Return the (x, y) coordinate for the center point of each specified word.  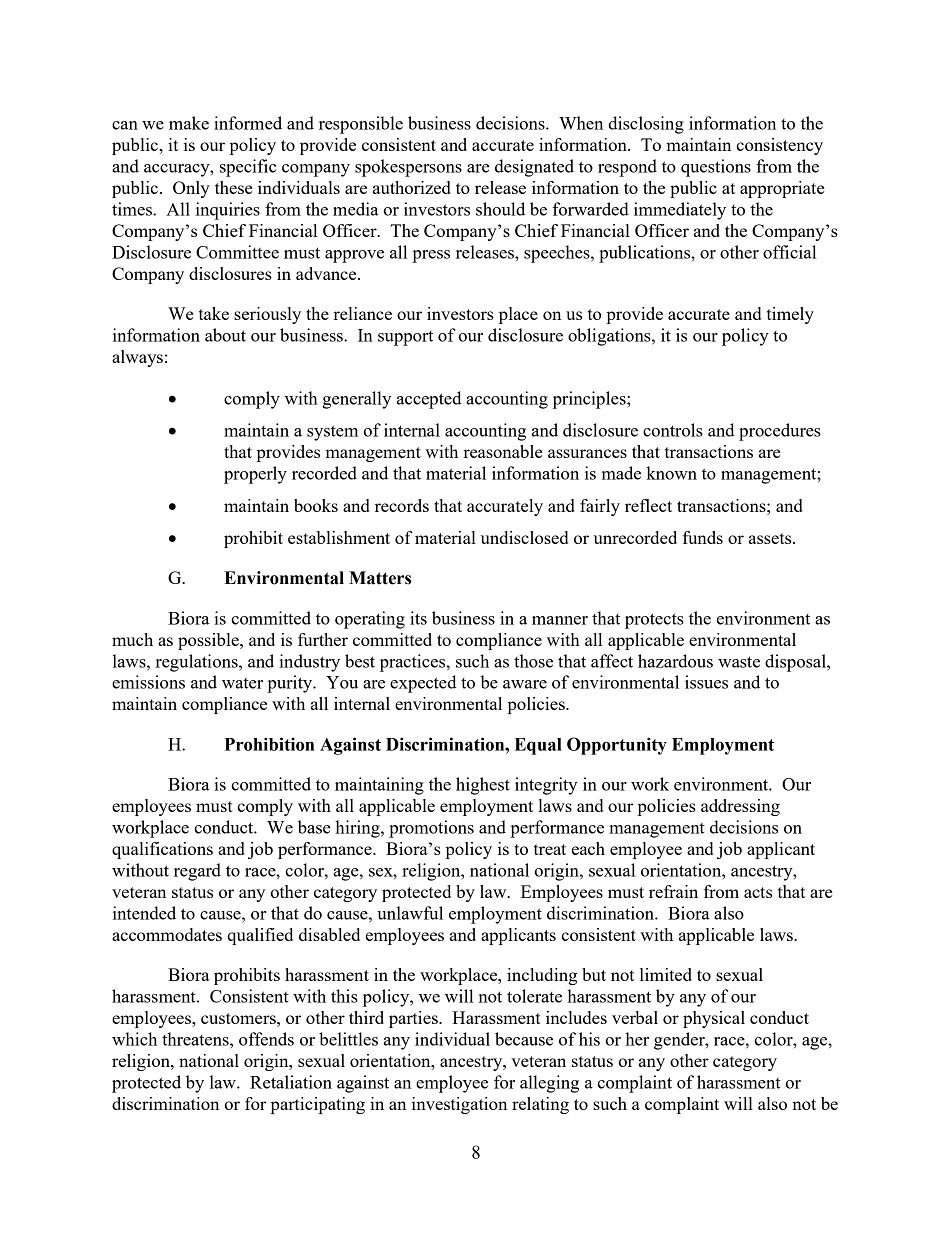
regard (197, 872)
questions (716, 168)
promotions (431, 829)
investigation (459, 1105)
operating (370, 620)
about (225, 335)
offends (266, 1039)
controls (673, 430)
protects (654, 621)
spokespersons (408, 168)
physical (714, 1019)
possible (209, 641)
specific (248, 168)
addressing (740, 807)
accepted (429, 400)
